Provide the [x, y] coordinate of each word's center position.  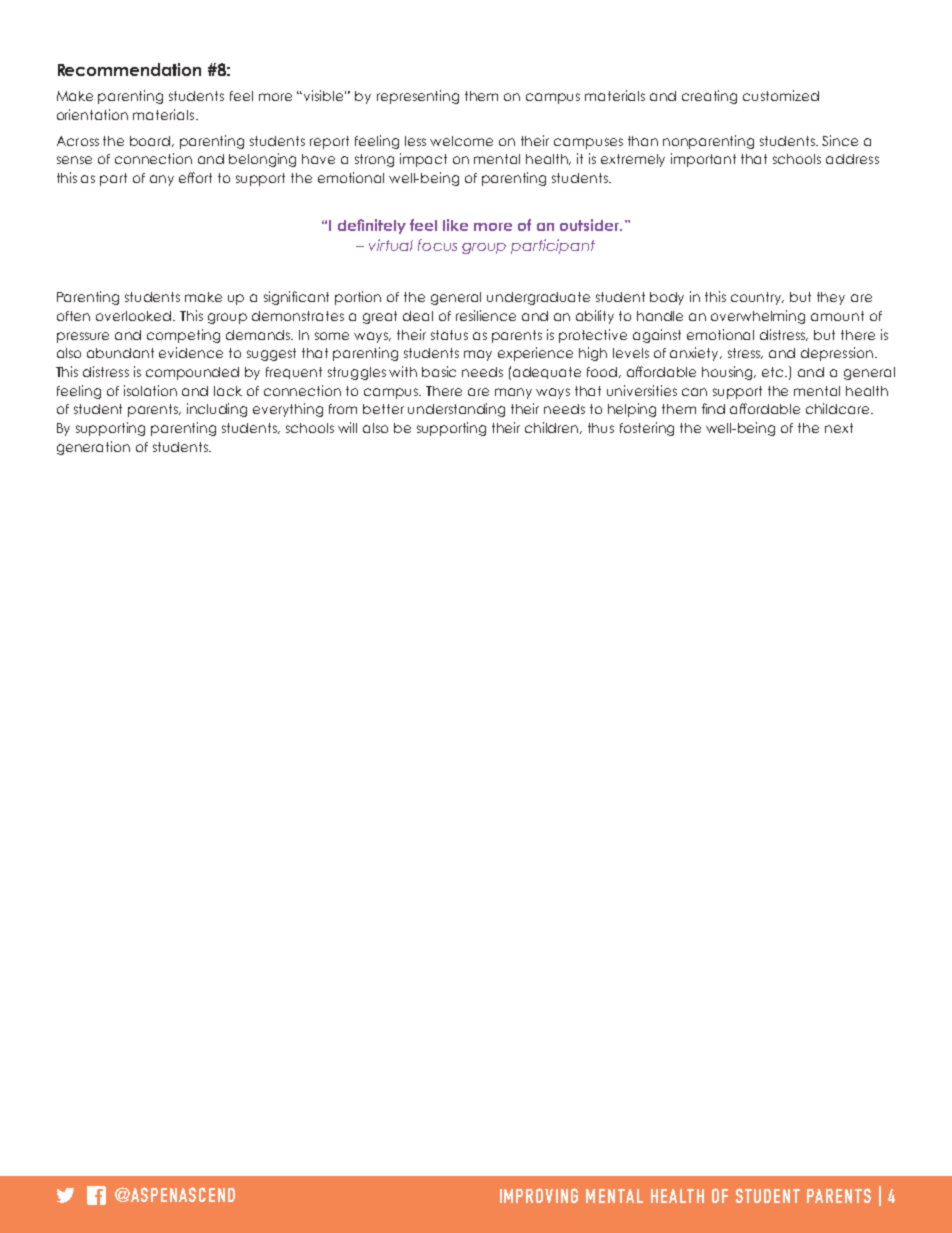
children [553, 428]
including [217, 410]
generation [93, 448]
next [839, 428]
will [347, 427]
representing [418, 97]
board [151, 141]
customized [781, 95]
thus [601, 428]
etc [774, 372]
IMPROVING [539, 1195]
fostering [647, 429]
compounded [192, 373]
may [478, 355]
